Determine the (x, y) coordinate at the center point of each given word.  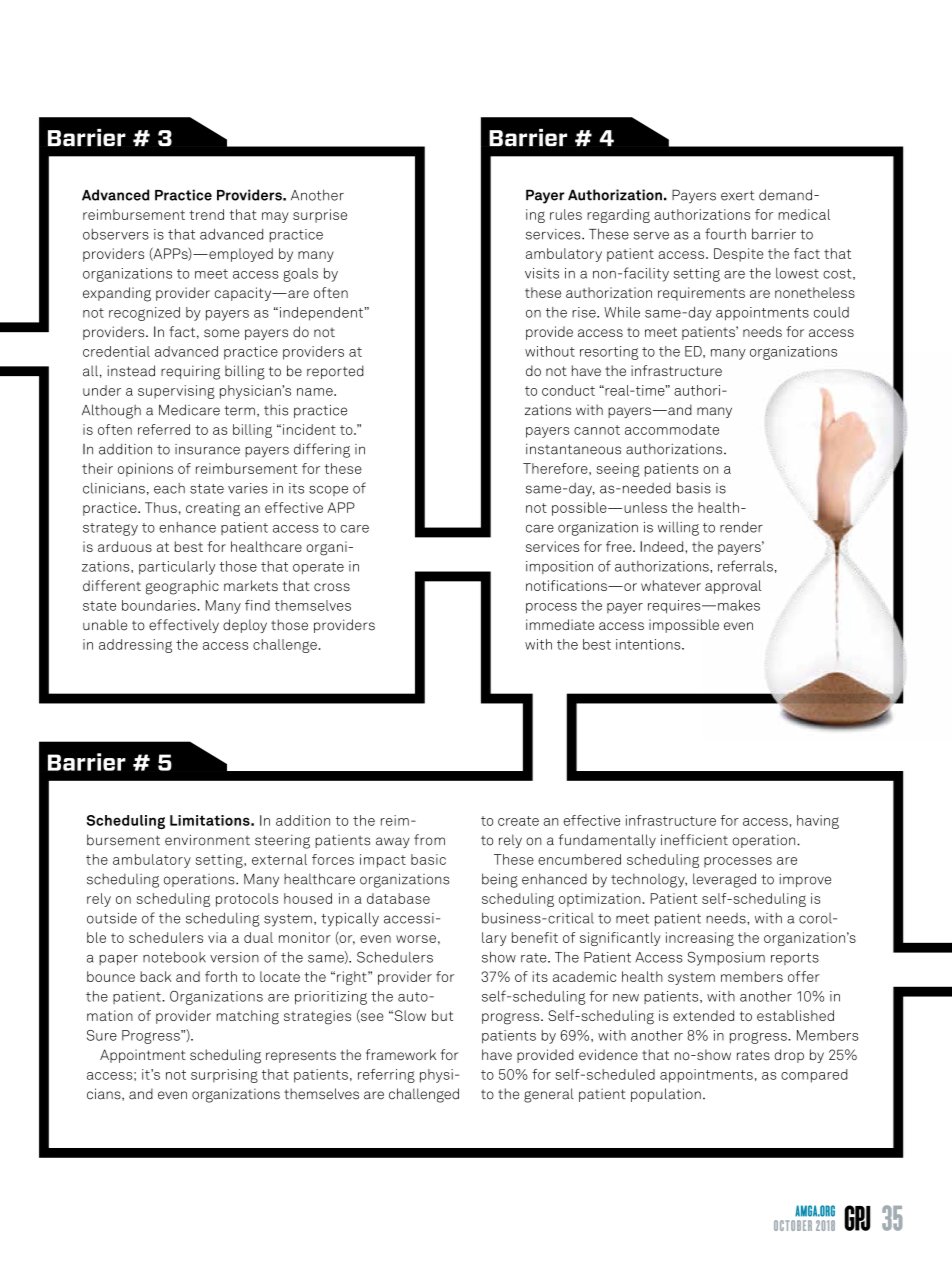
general (549, 1095)
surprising (224, 1076)
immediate (560, 624)
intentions (649, 644)
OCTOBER (793, 1225)
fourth (725, 234)
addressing (135, 646)
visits (542, 273)
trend (206, 214)
